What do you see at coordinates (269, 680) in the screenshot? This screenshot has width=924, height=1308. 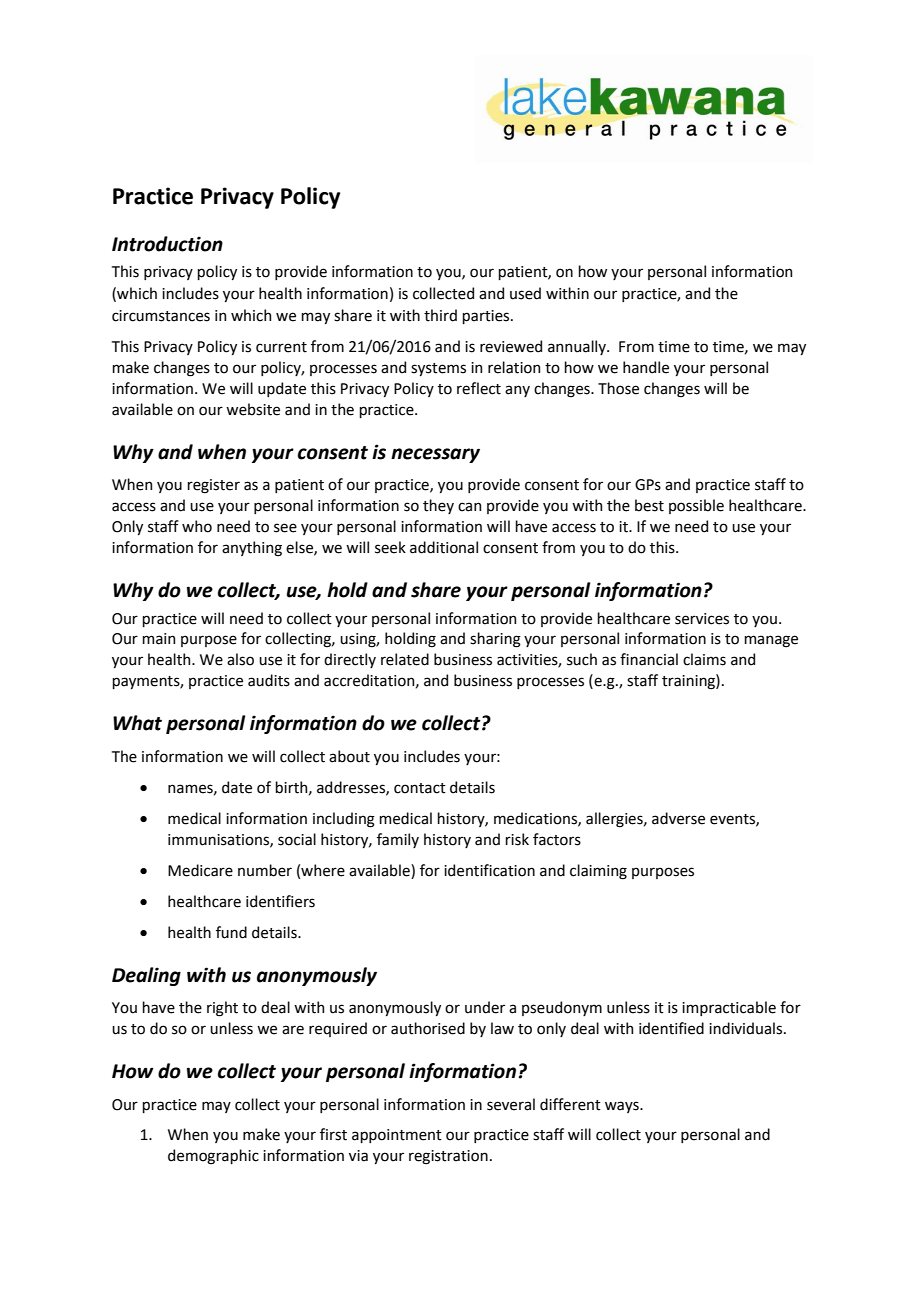 I see `audits` at bounding box center [269, 680].
